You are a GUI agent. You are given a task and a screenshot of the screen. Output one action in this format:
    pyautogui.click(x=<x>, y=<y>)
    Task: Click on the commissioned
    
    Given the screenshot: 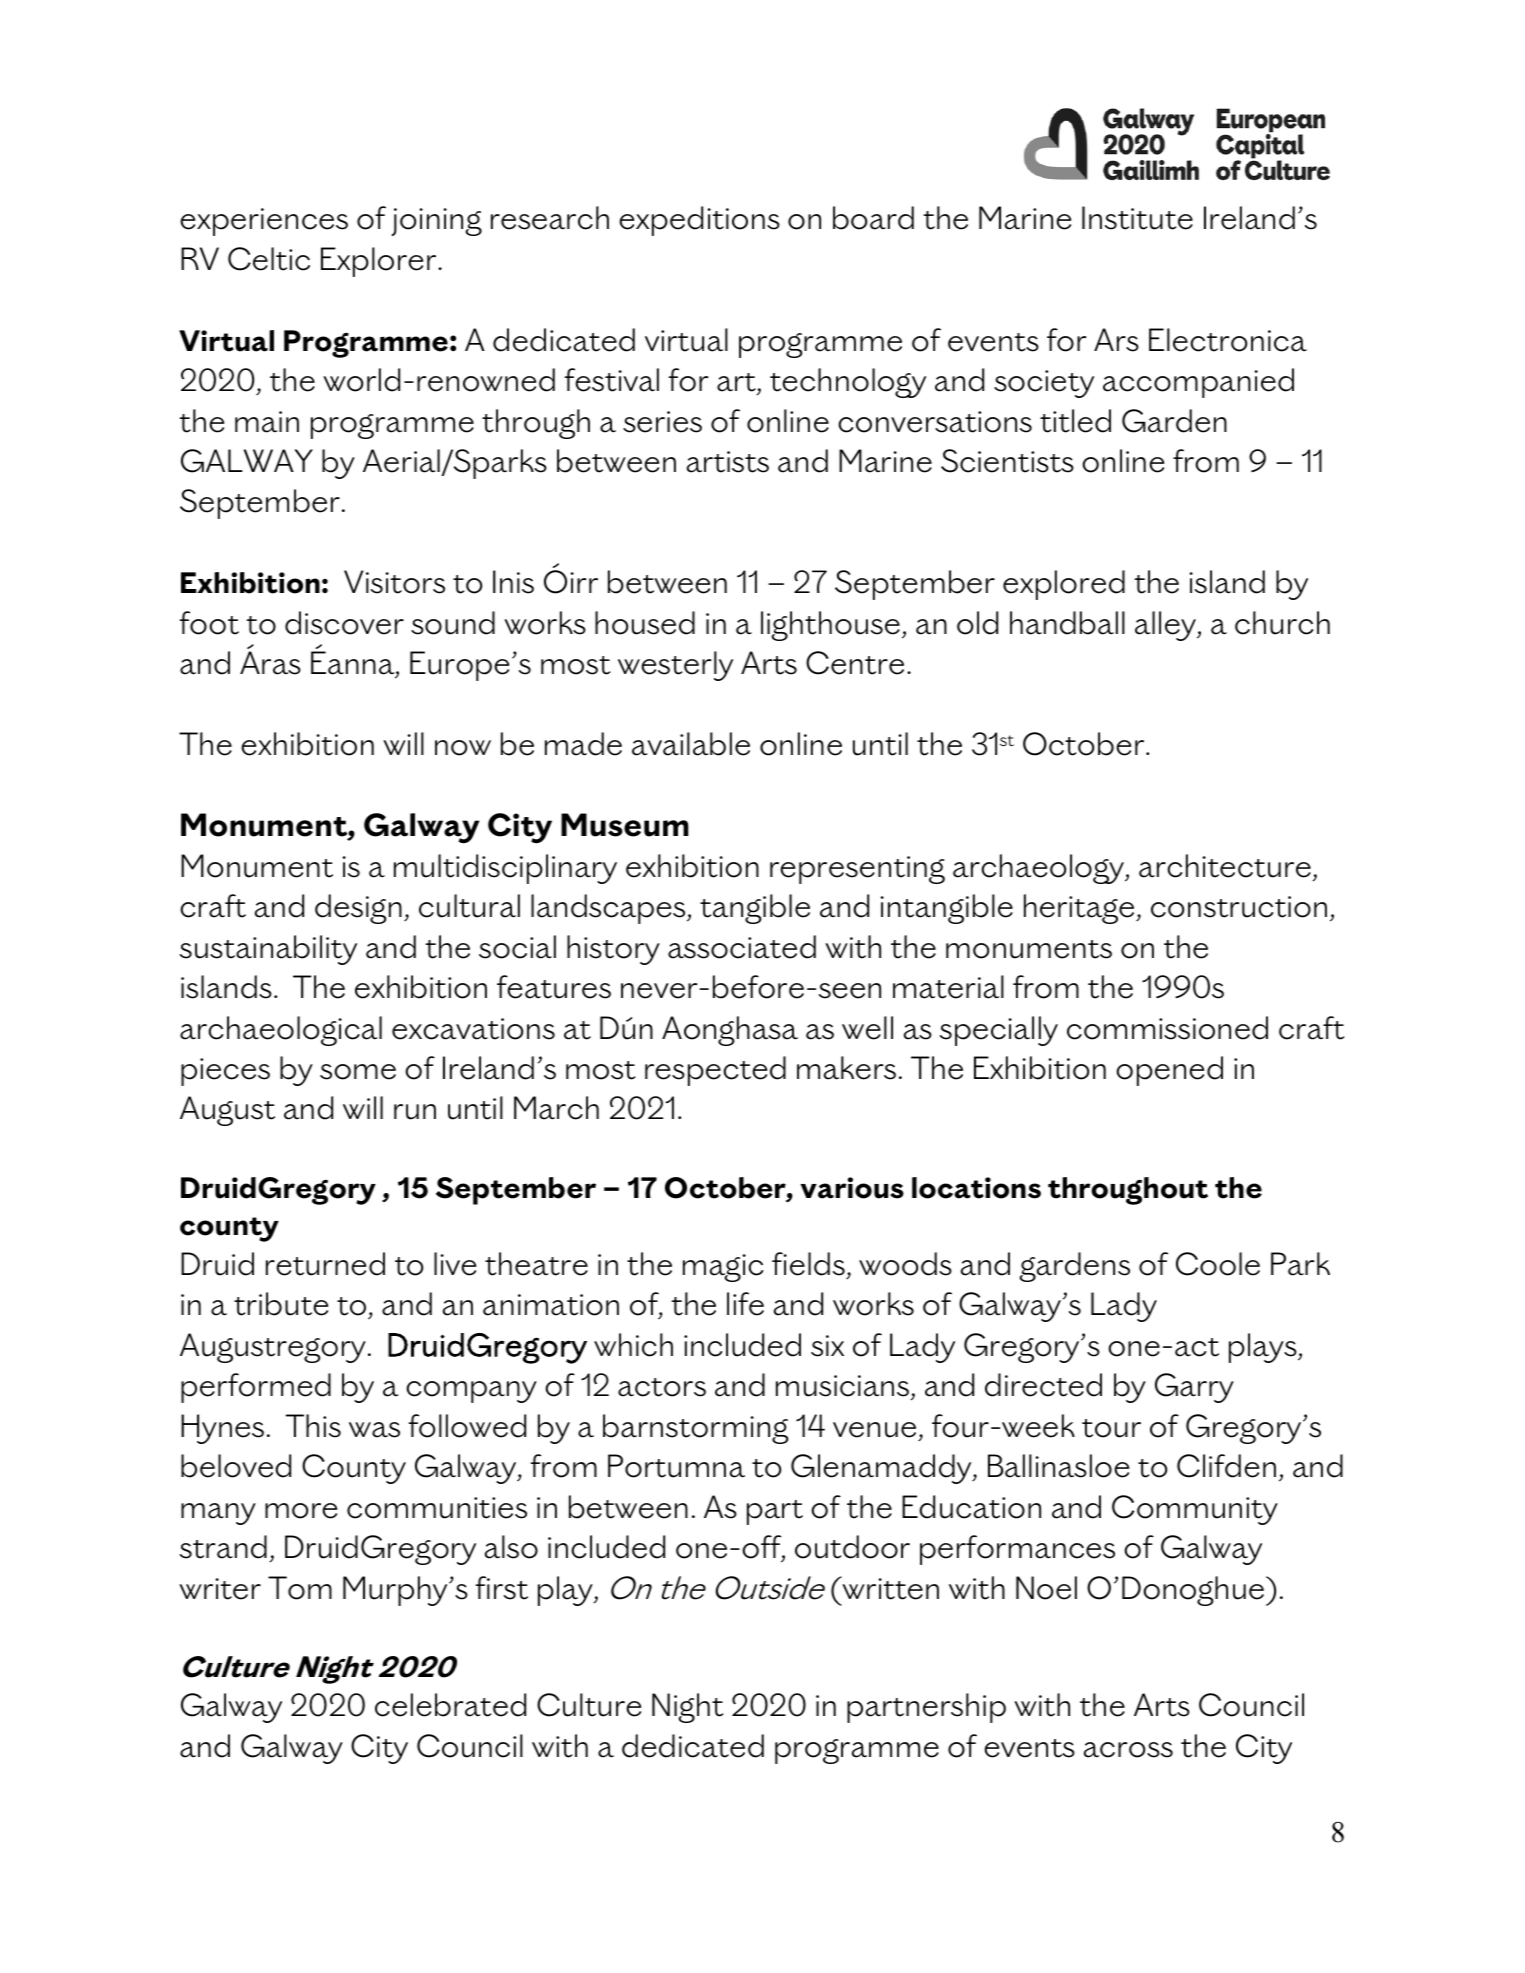 What is the action you would take?
    pyautogui.click(x=1167, y=1028)
